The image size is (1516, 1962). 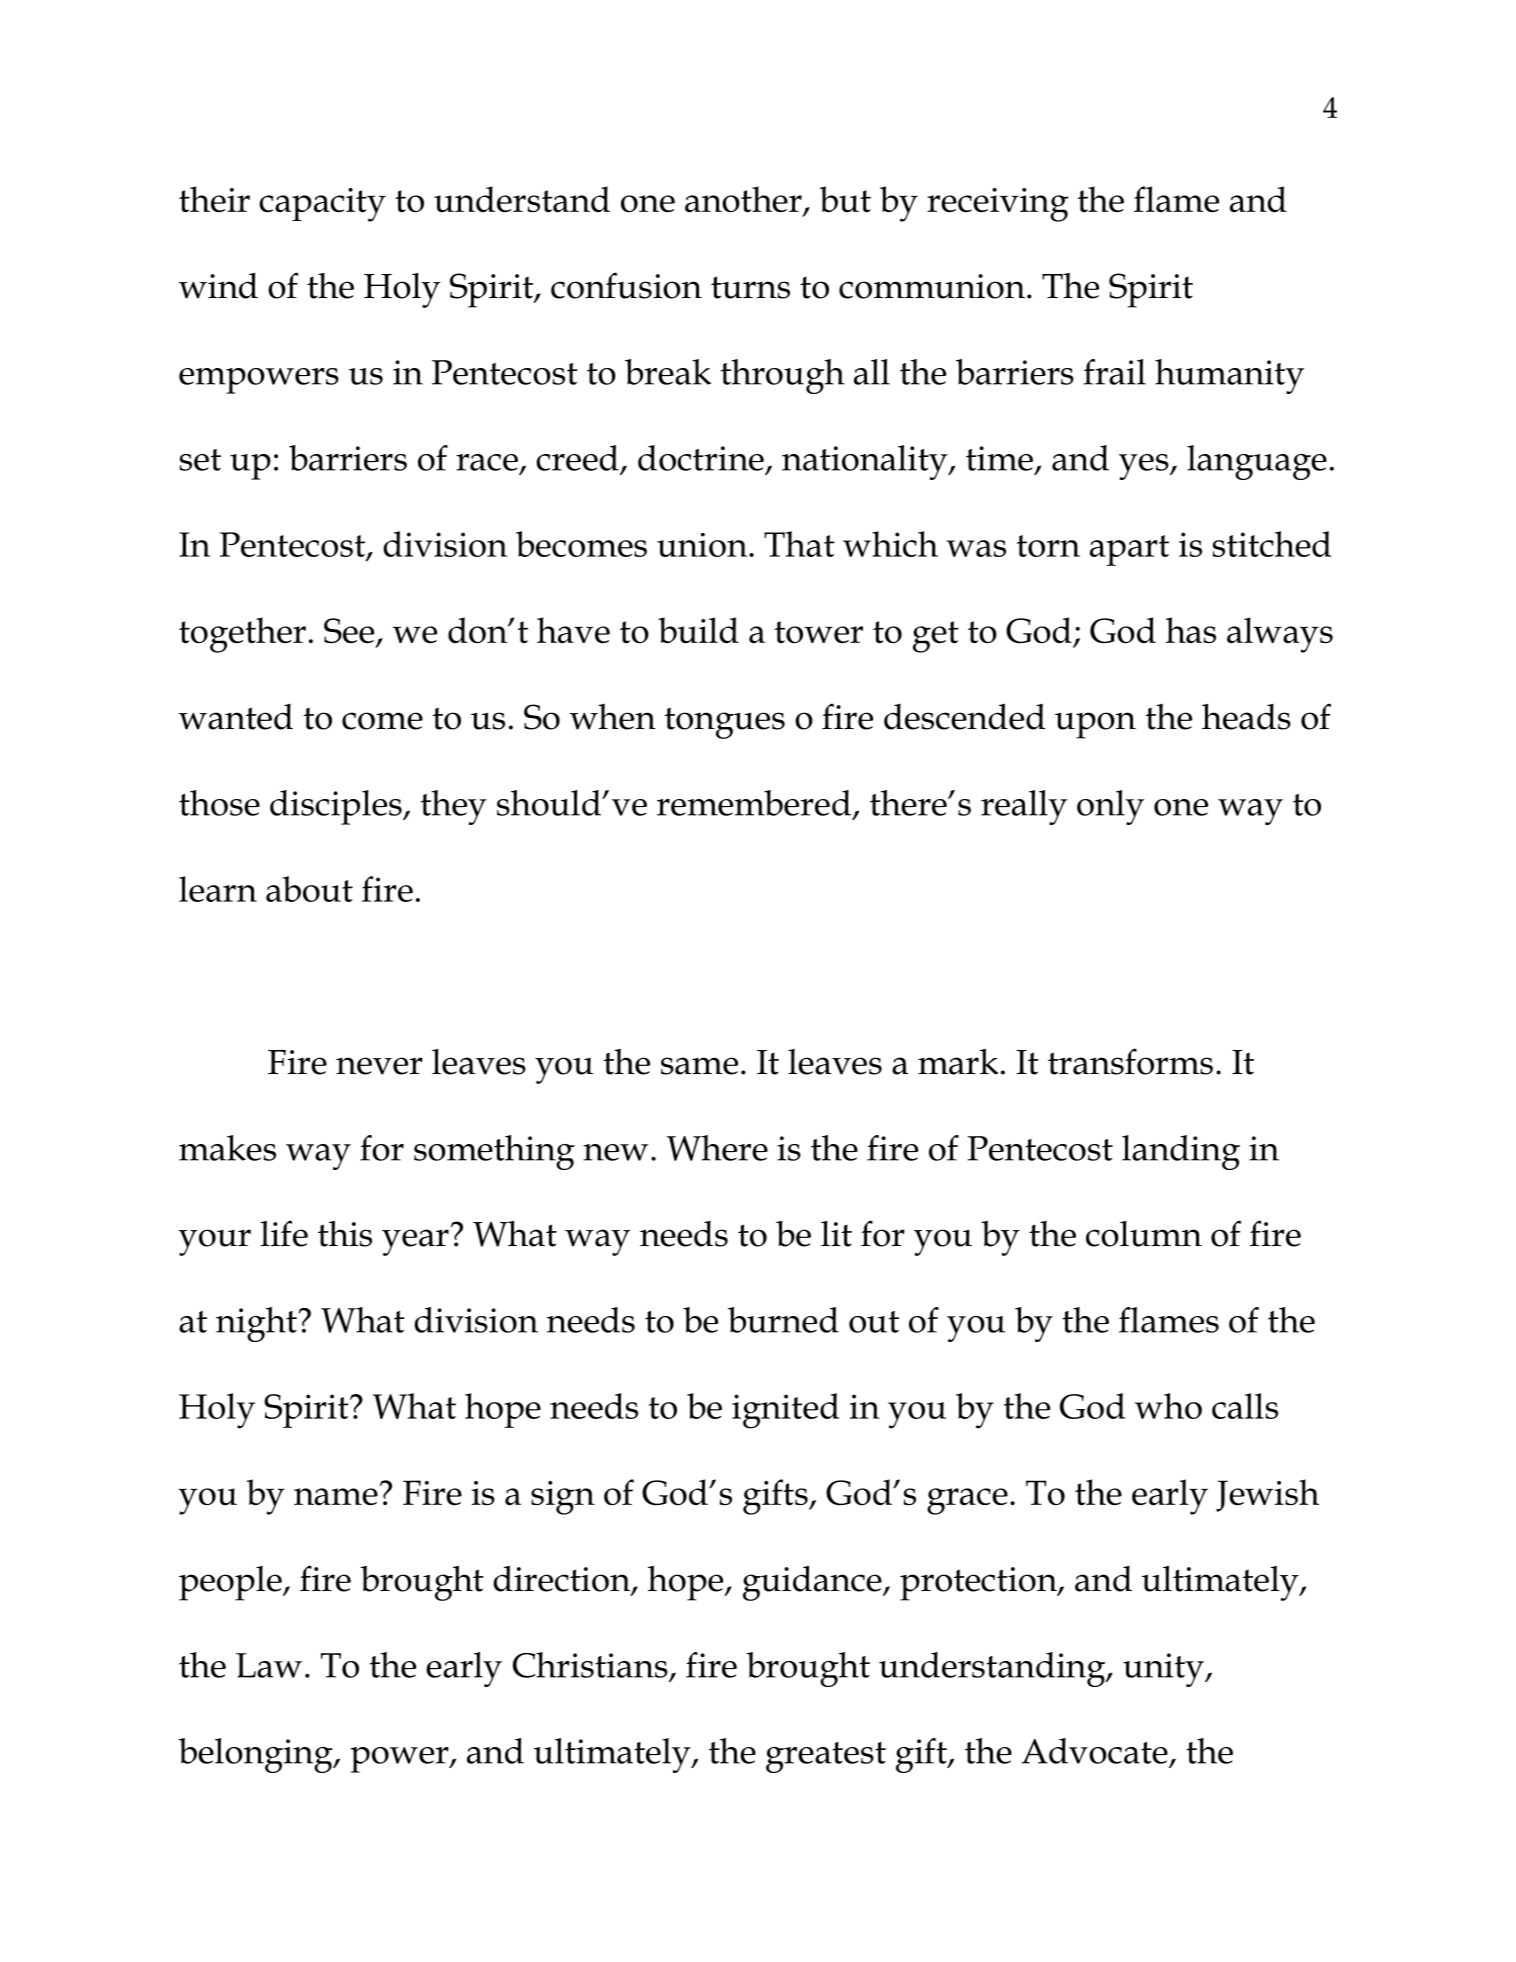 What do you see at coordinates (750, 287) in the page?
I see `turns` at bounding box center [750, 287].
